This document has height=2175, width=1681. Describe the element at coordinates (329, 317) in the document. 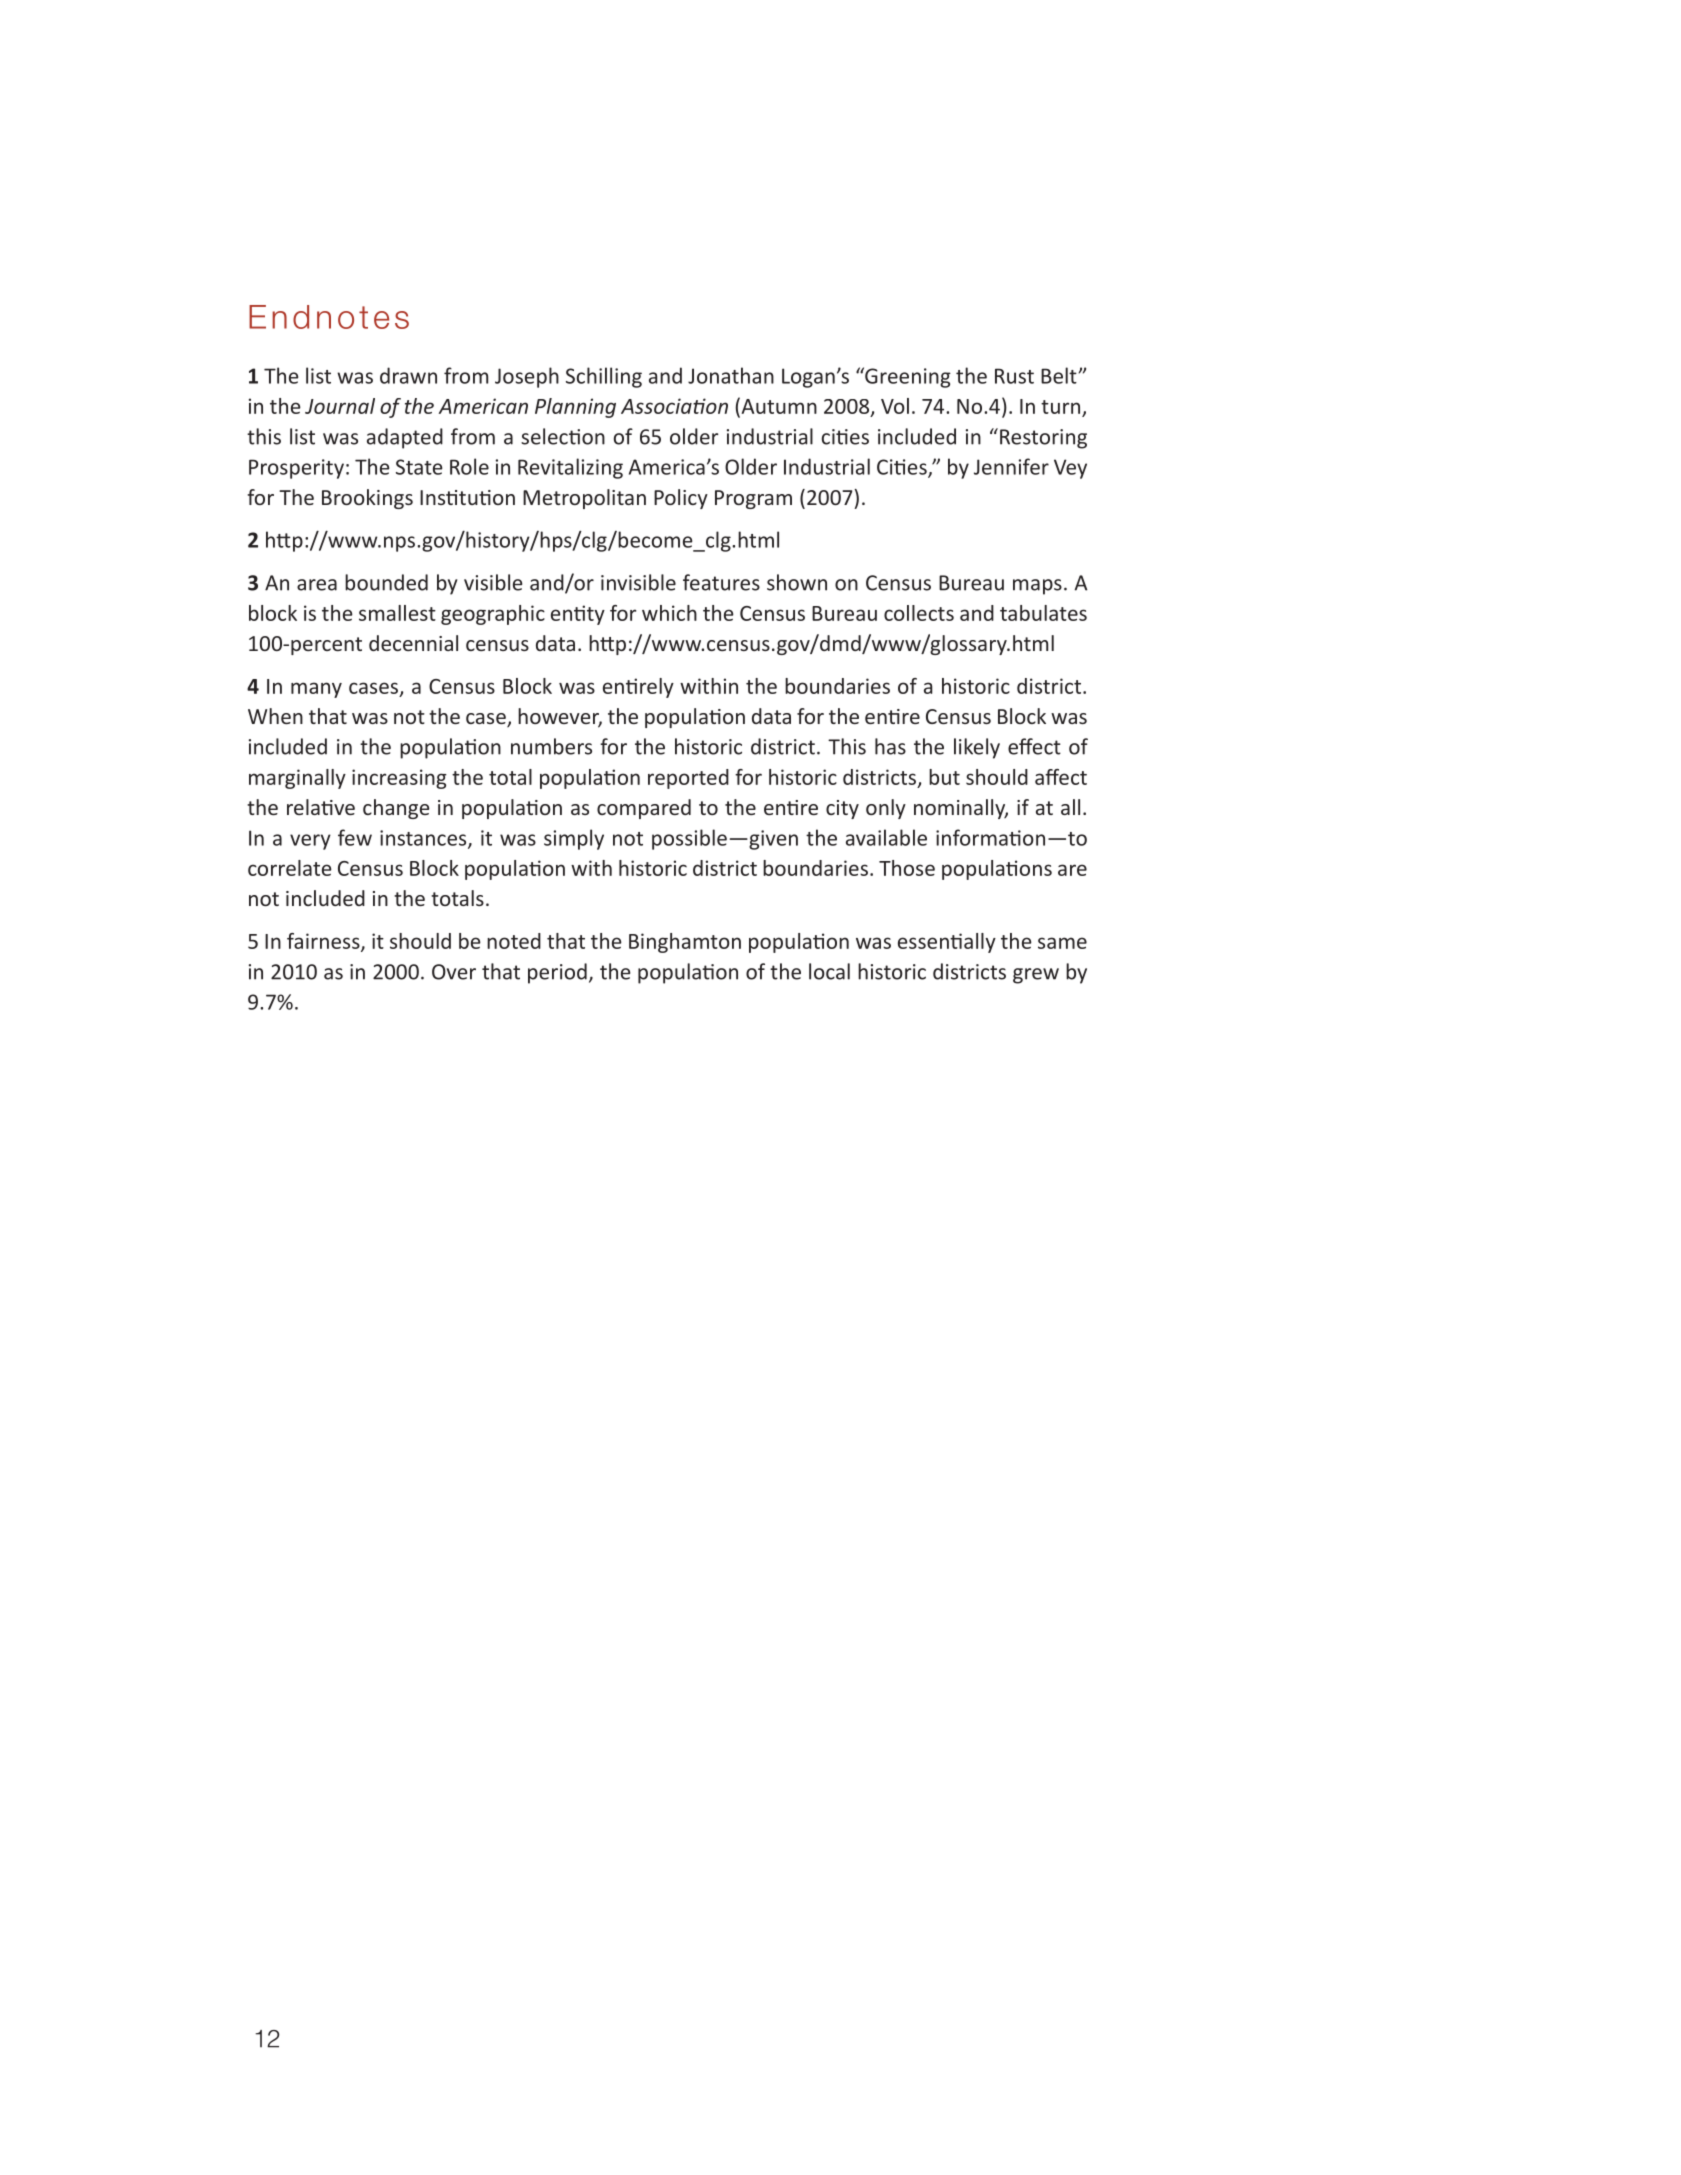

I see `Endnotes` at that location.
